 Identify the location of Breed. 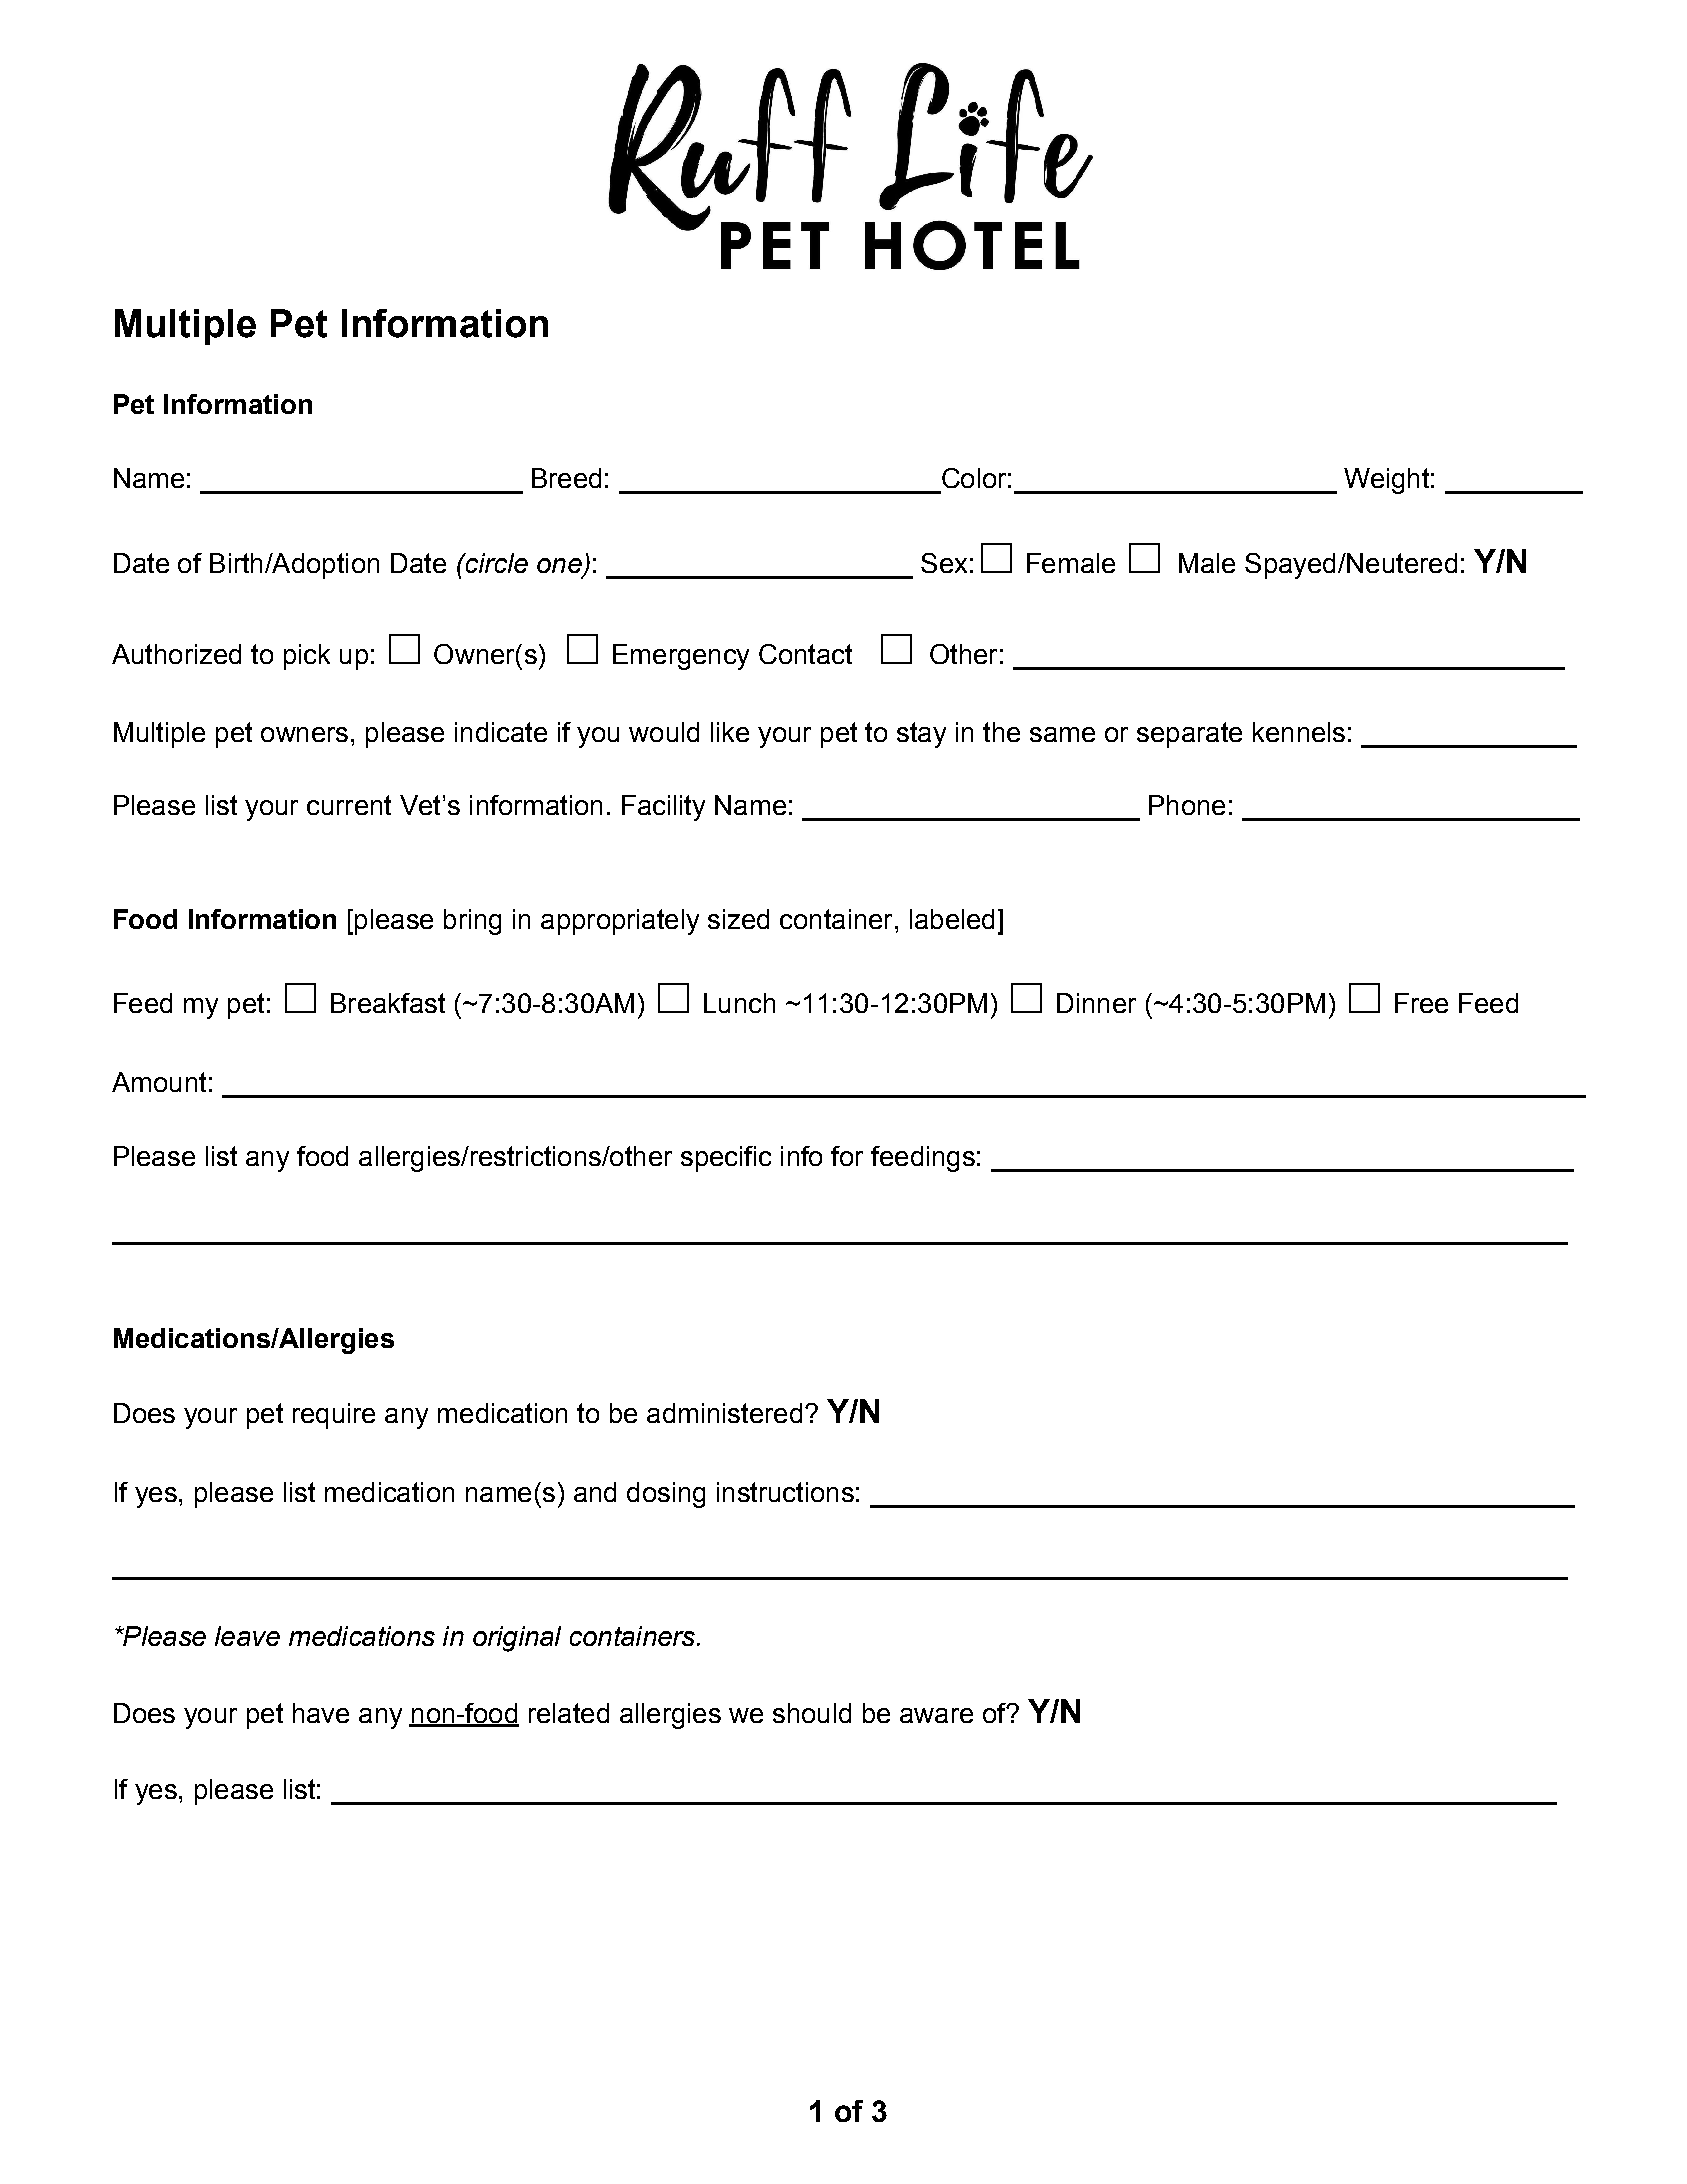
(566, 478).
